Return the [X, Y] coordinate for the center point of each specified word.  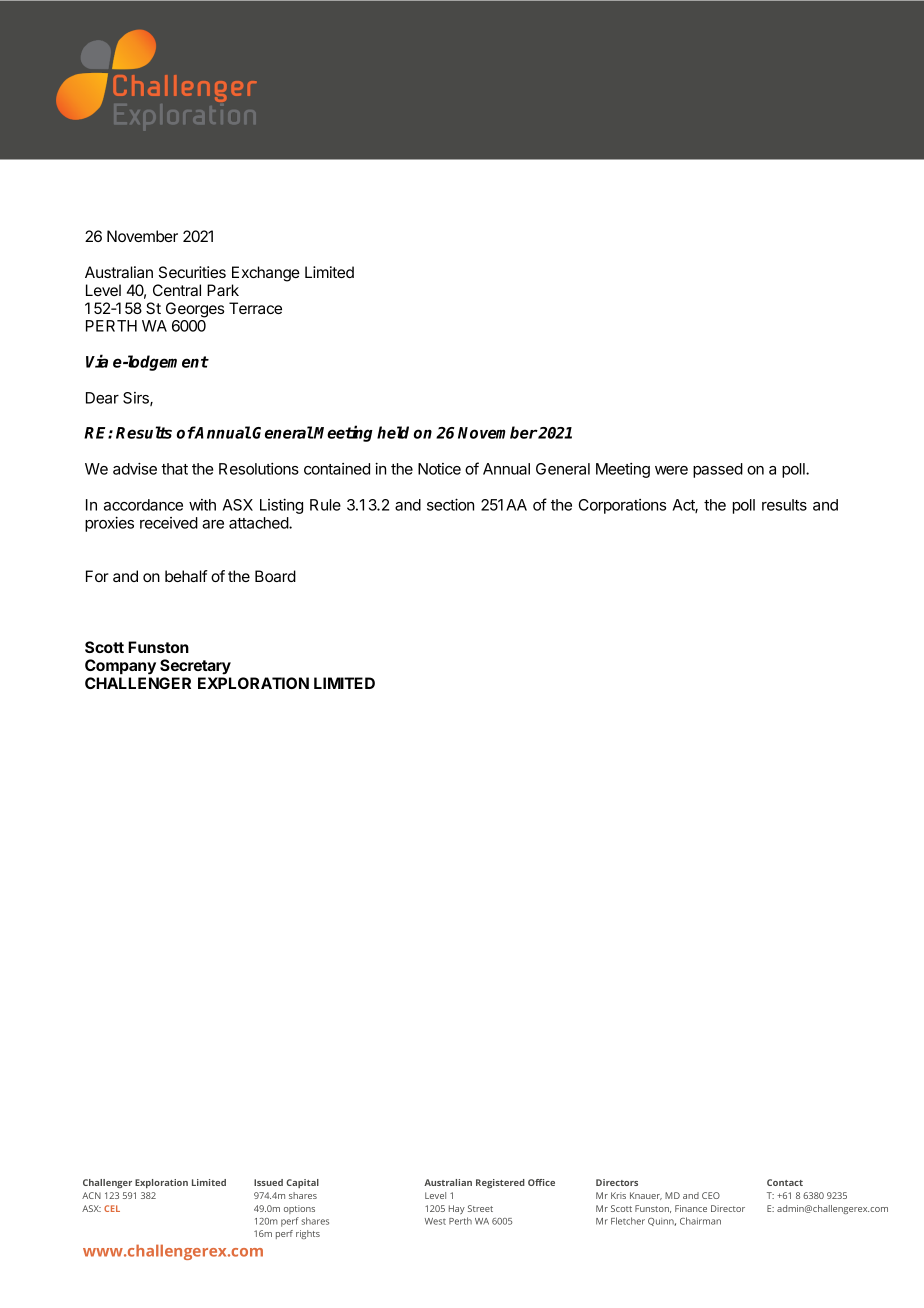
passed [718, 470]
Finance [691, 1208]
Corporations [622, 506]
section [450, 504]
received [169, 523]
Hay [457, 1209]
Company [120, 667]
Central [177, 290]
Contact [785, 1182]
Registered [500, 1183]
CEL [112, 1208]
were [671, 470]
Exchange [266, 274]
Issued [268, 1182]
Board [275, 576]
